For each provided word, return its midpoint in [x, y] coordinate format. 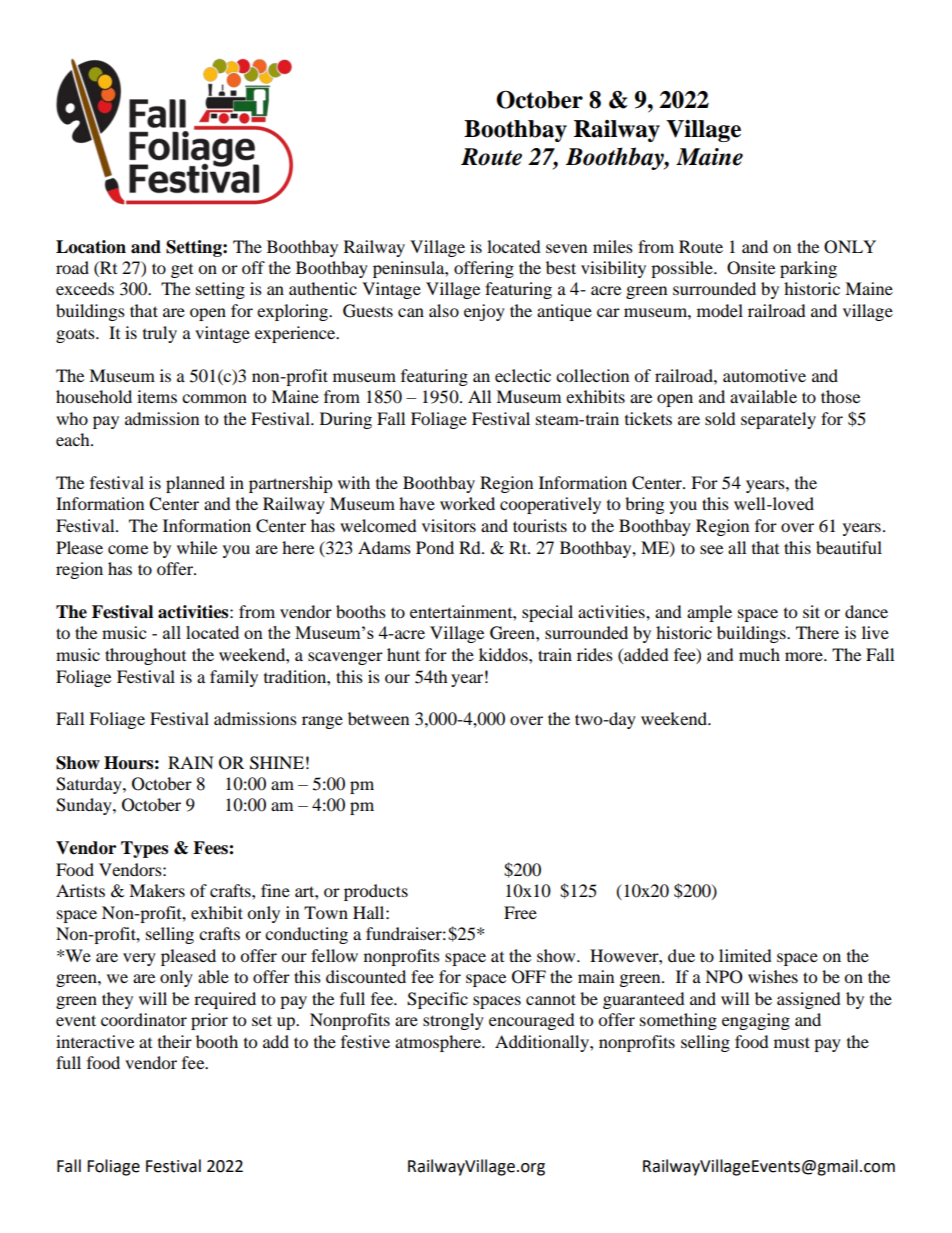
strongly [453, 1021]
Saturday [90, 785]
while [197, 547]
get [182, 271]
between [378, 718]
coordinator [144, 1019]
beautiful [849, 547]
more [805, 656]
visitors [449, 525]
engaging [756, 1021]
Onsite [751, 268]
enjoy [484, 312]
